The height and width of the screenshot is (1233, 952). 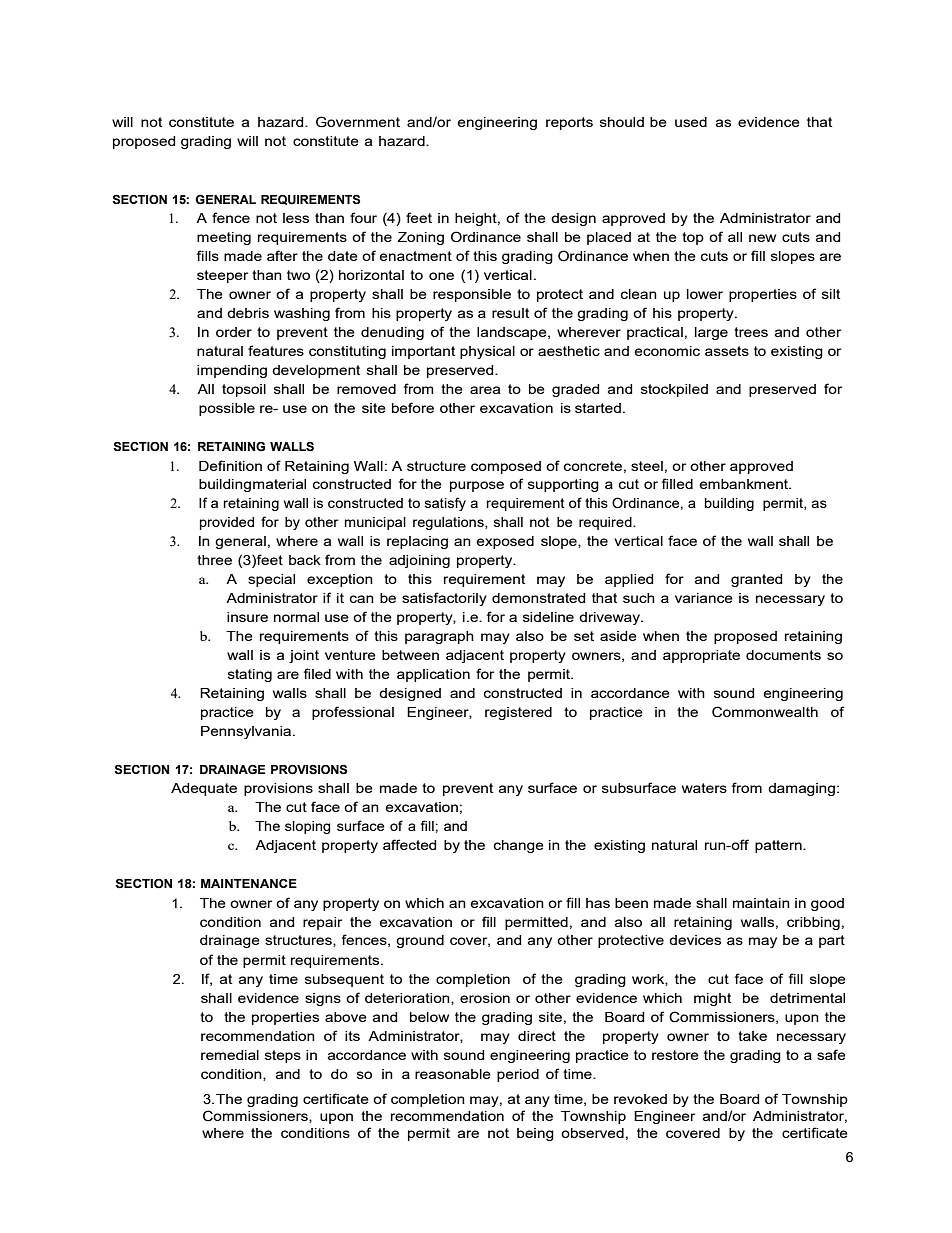 I want to click on steps, so click(x=283, y=1056).
